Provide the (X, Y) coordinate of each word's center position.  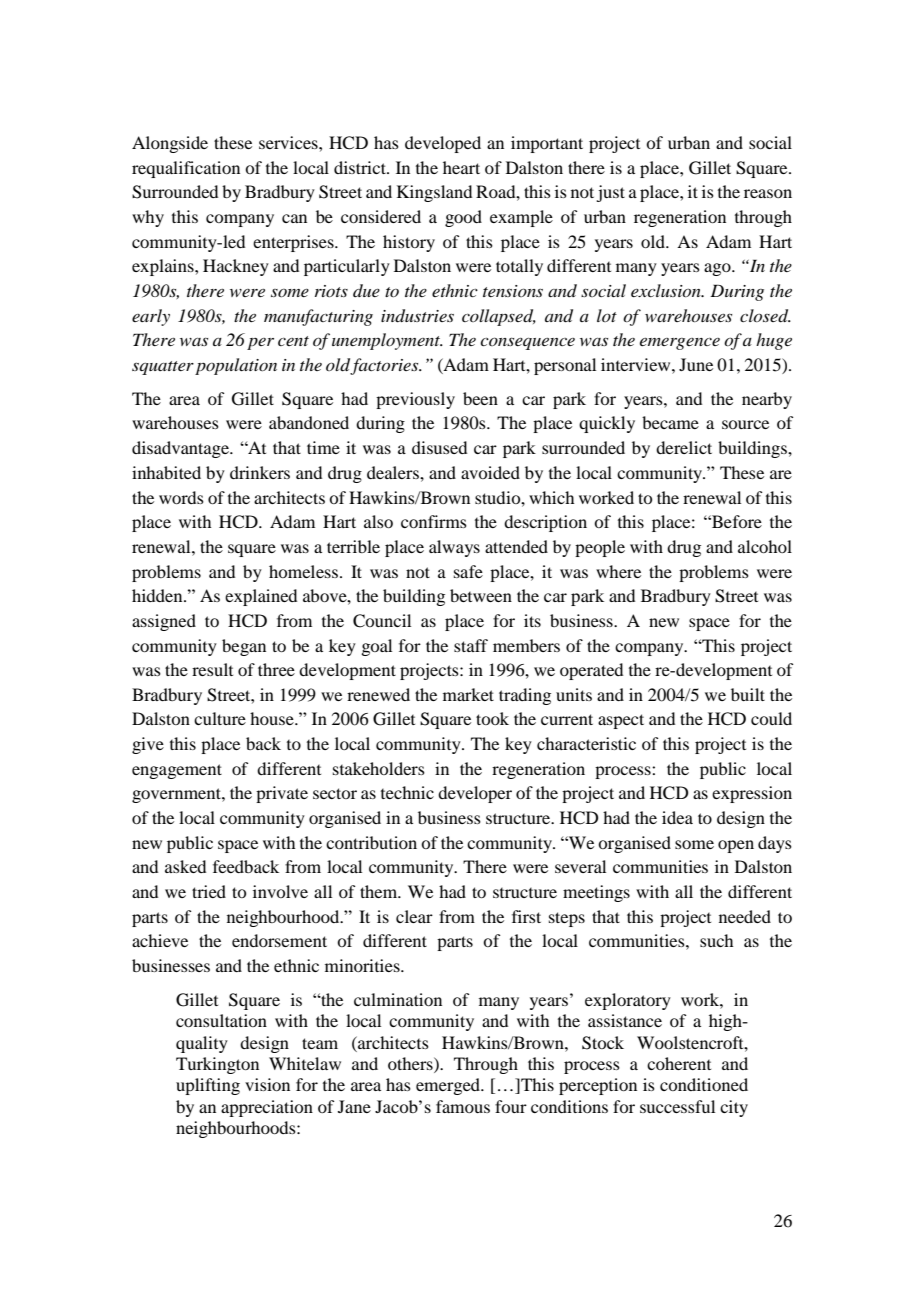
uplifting (208, 1086)
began (244, 647)
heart (461, 167)
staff (471, 645)
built (748, 694)
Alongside (170, 144)
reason (768, 193)
